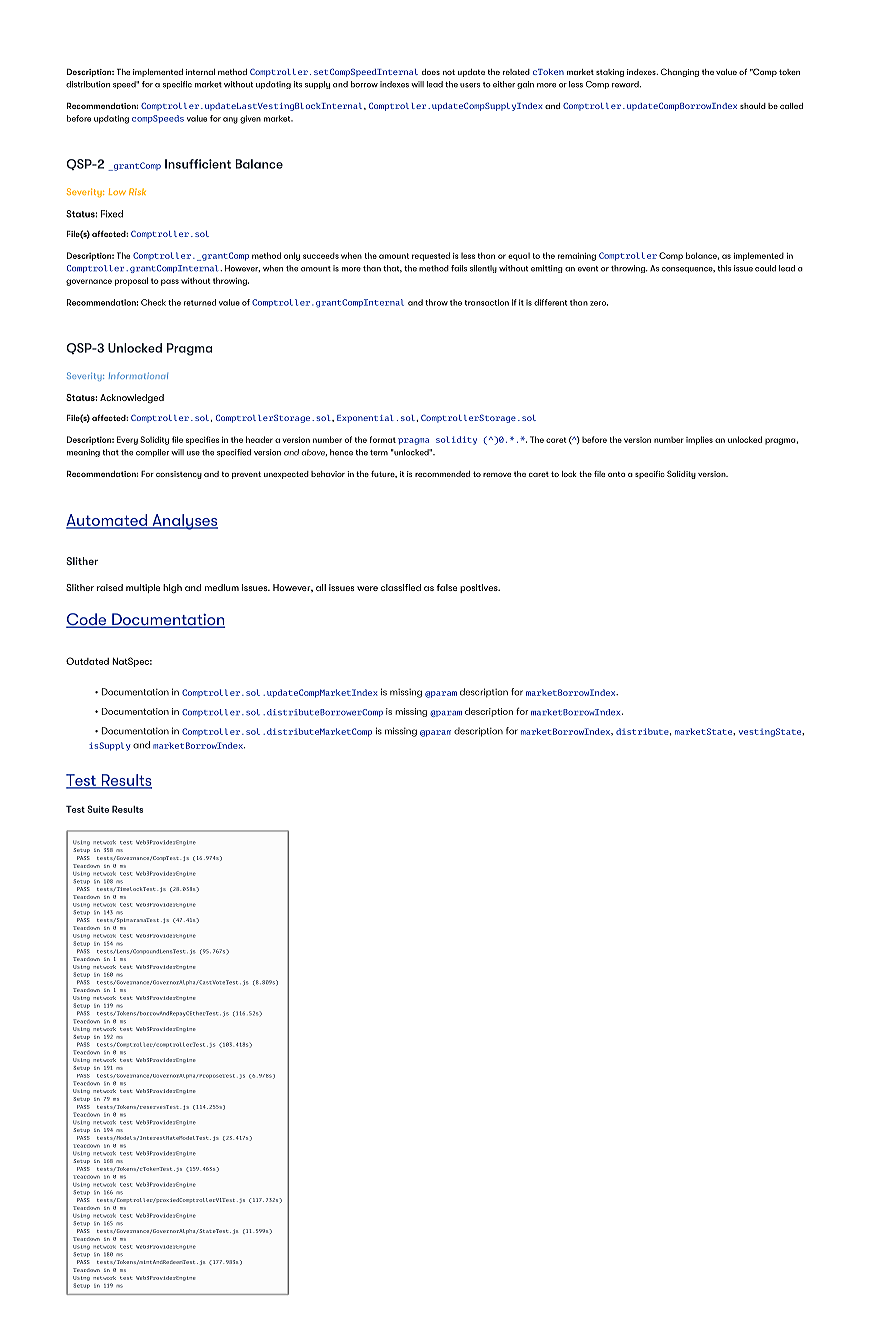  Describe the element at coordinates (699, 440) in the screenshot. I see `implies` at that location.
